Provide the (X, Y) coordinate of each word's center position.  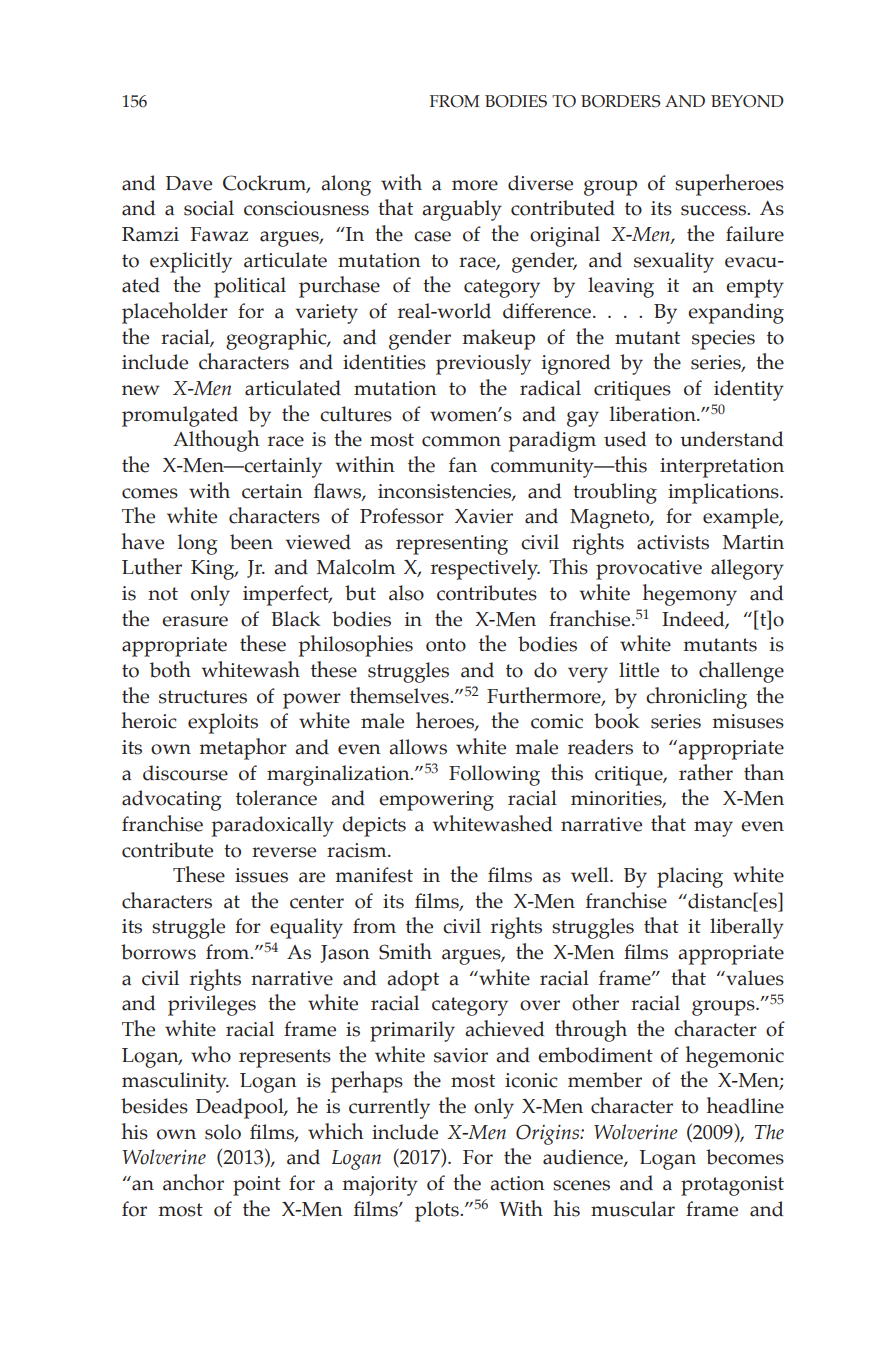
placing (690, 877)
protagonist (732, 1186)
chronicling (696, 698)
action (517, 1183)
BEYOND (747, 101)
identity (749, 390)
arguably (462, 210)
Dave (189, 183)
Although (216, 441)
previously (483, 364)
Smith (405, 951)
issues (261, 875)
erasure (195, 621)
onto (446, 645)
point (257, 1186)
